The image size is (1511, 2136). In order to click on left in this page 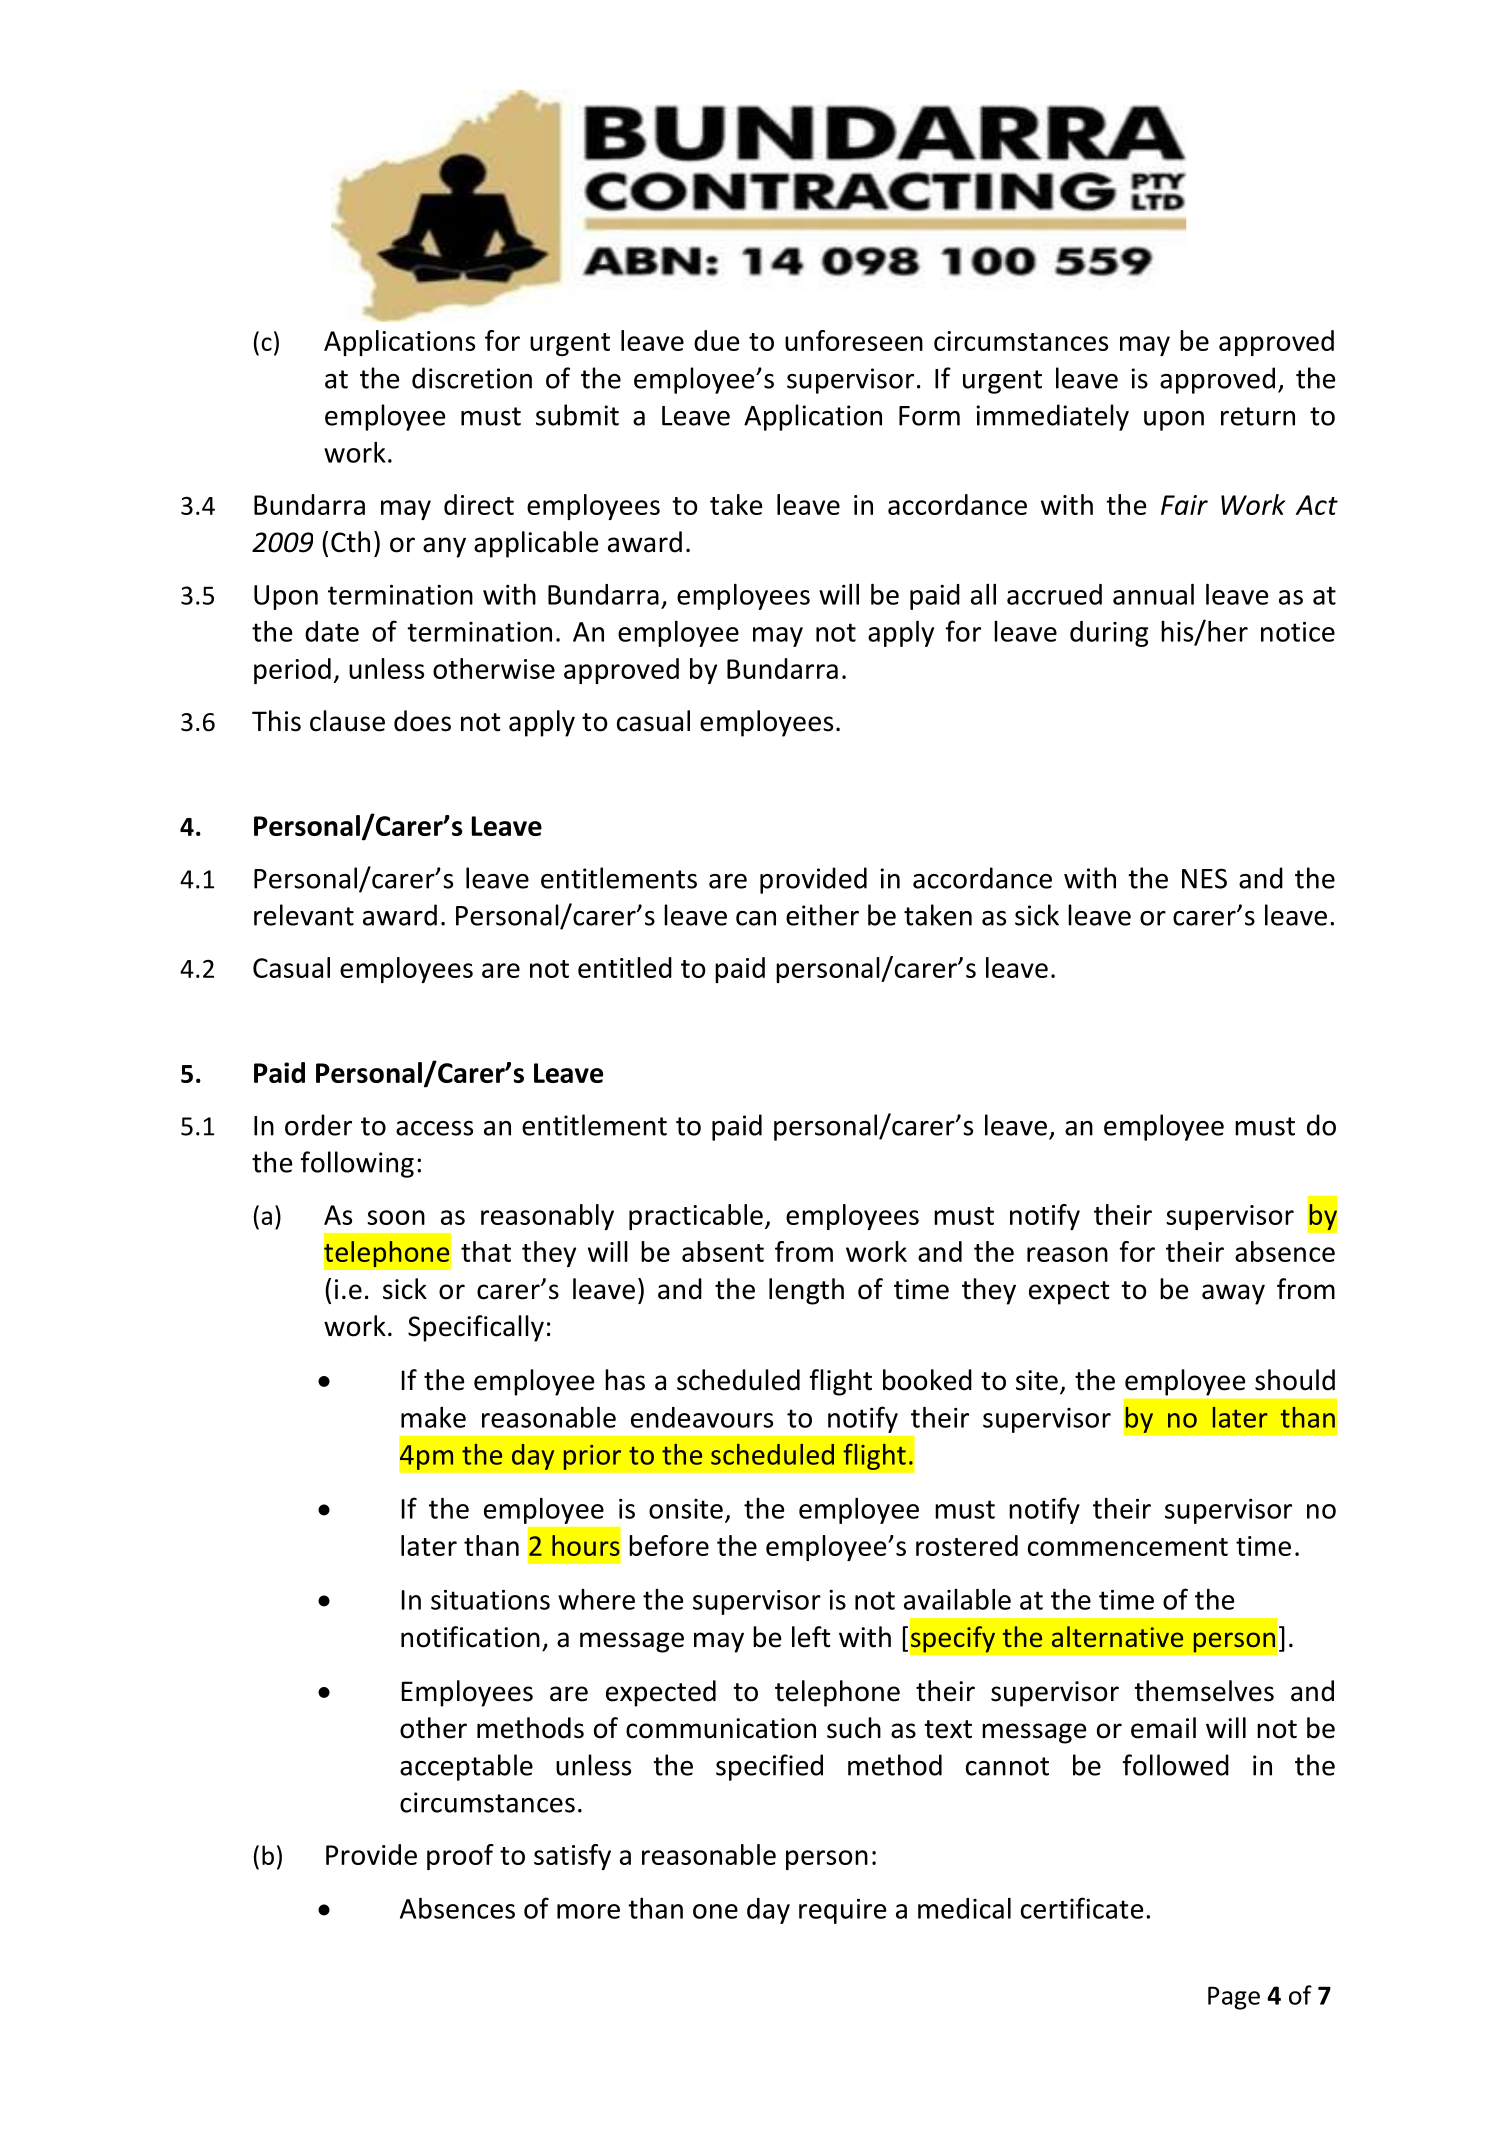, I will do `click(811, 1637)`.
